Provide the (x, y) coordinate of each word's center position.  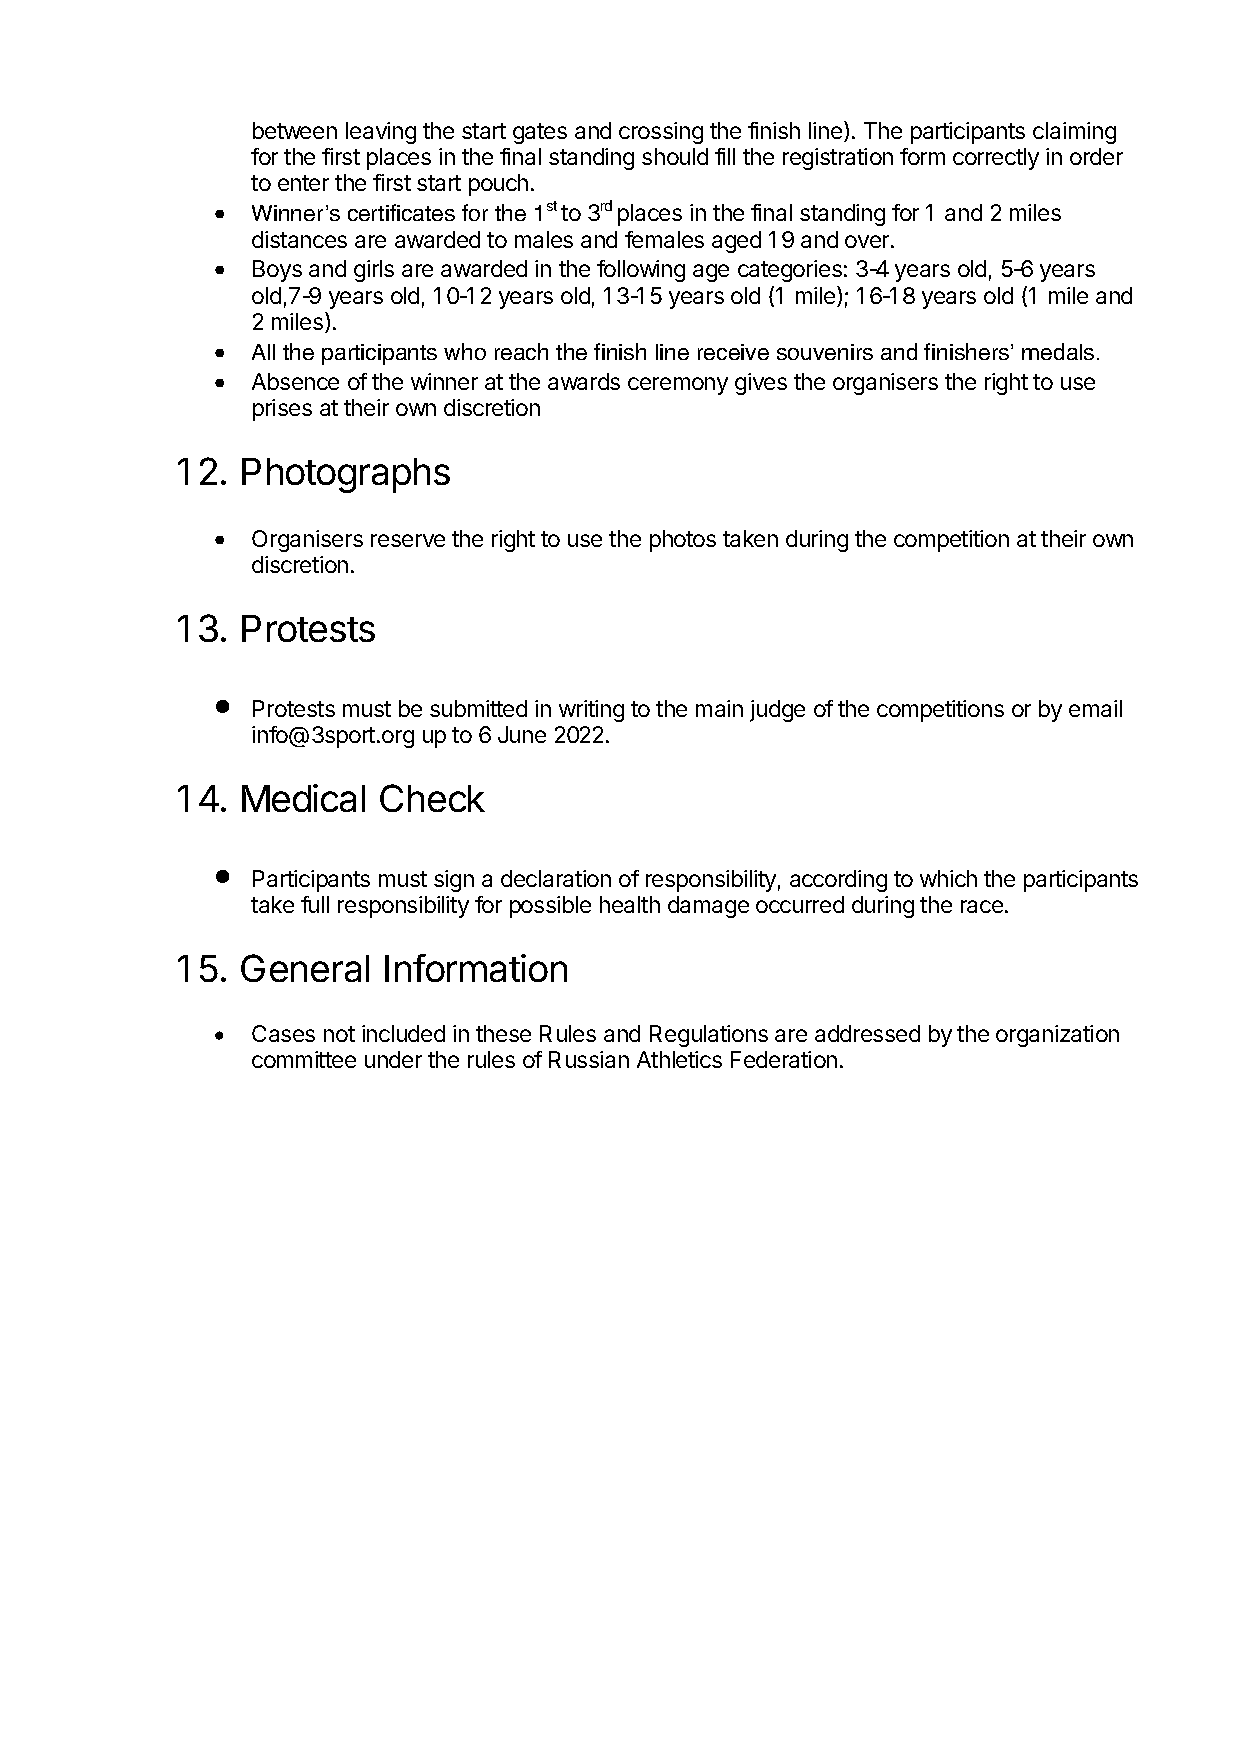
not (339, 1034)
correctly (996, 159)
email (1095, 708)
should (675, 156)
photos (683, 541)
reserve (408, 540)
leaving (381, 133)
